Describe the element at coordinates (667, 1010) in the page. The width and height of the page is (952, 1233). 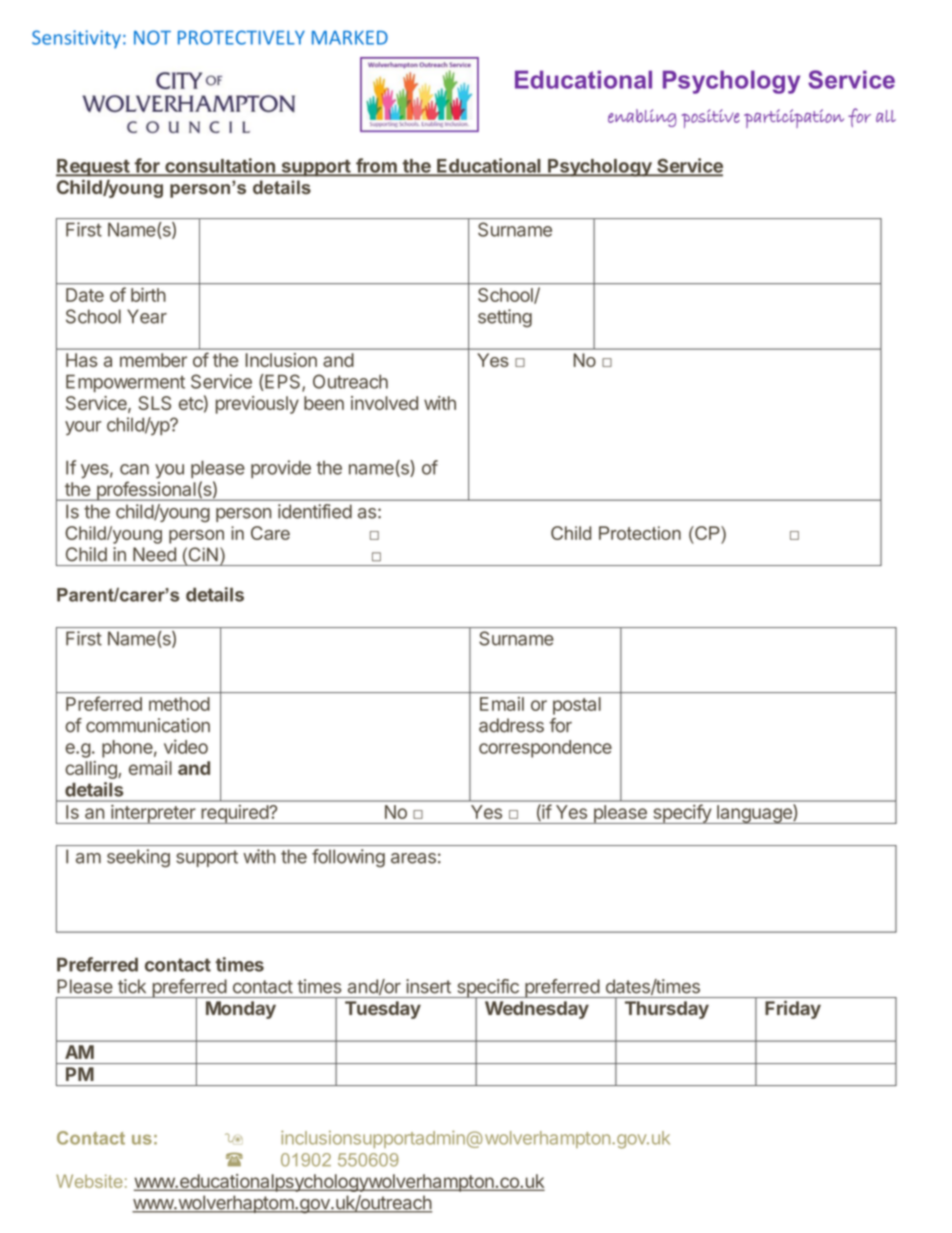
I see `Thursday` at that location.
